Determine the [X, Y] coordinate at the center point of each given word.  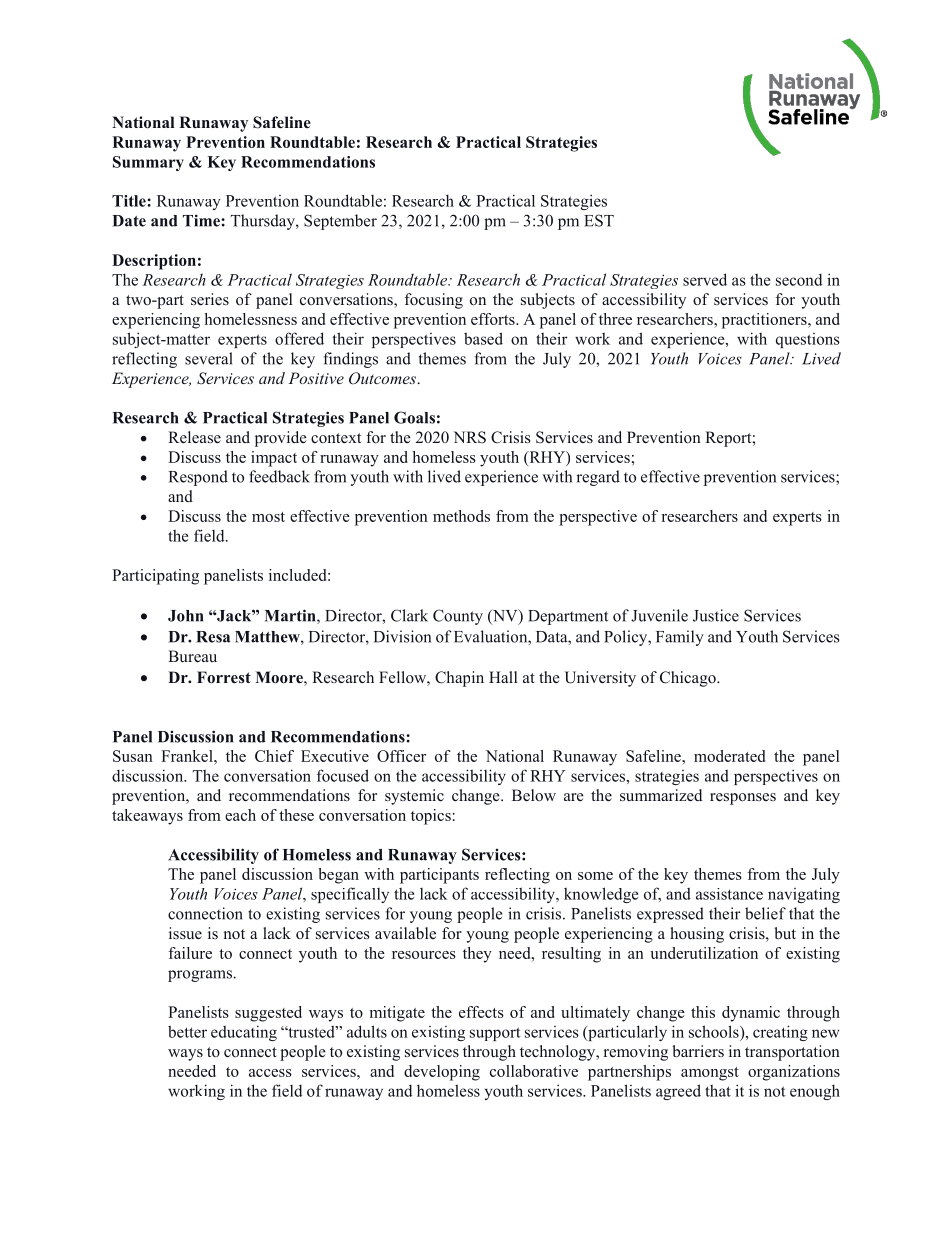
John [185, 616]
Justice [716, 615]
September [340, 222]
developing [442, 1073]
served [705, 279]
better [187, 1031]
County [458, 617]
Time [202, 220]
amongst [710, 1074]
